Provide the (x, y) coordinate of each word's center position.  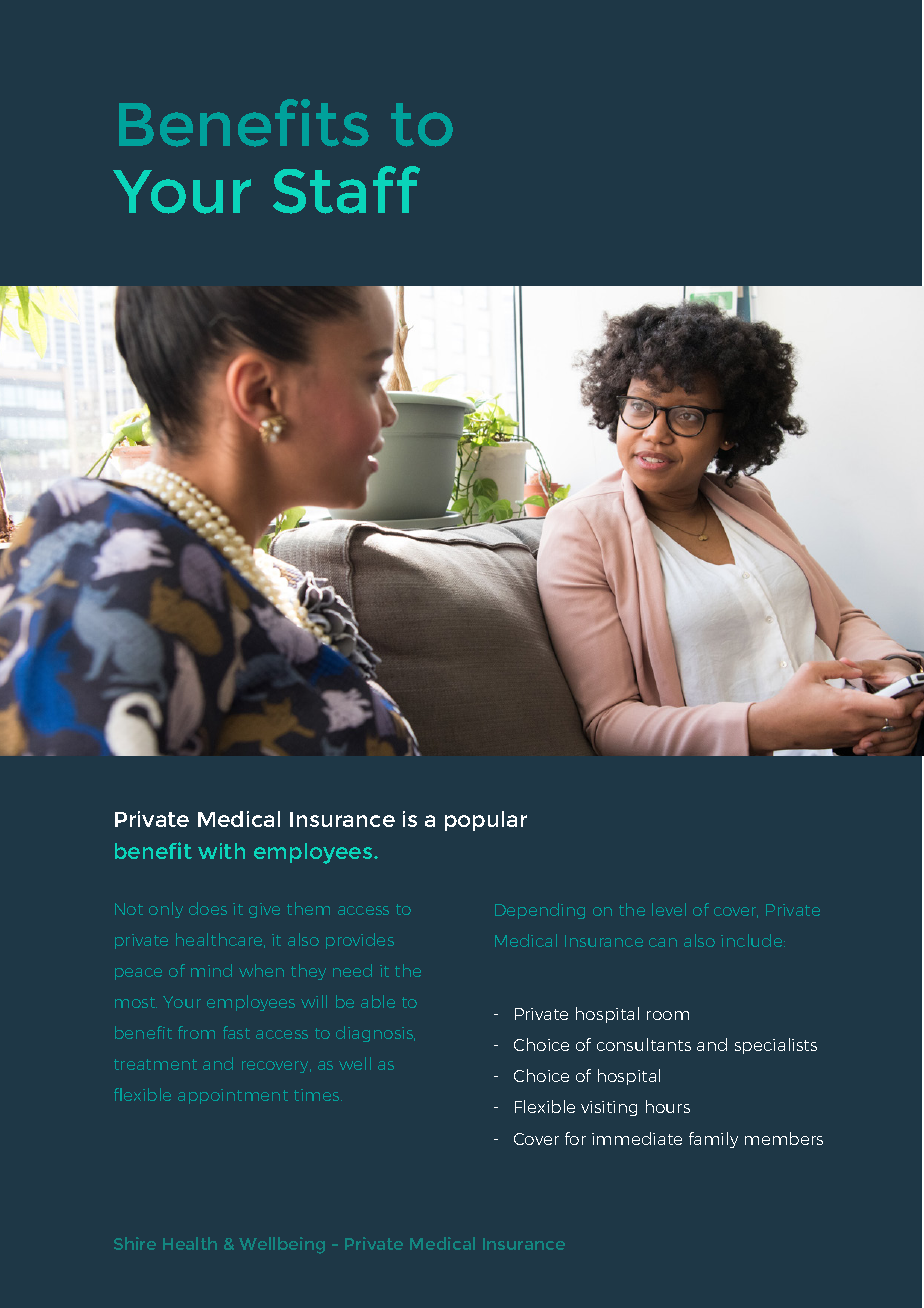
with (221, 851)
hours (668, 1106)
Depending (540, 911)
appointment (233, 1096)
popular (486, 821)
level (669, 909)
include (753, 940)
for (575, 1138)
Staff (346, 190)
